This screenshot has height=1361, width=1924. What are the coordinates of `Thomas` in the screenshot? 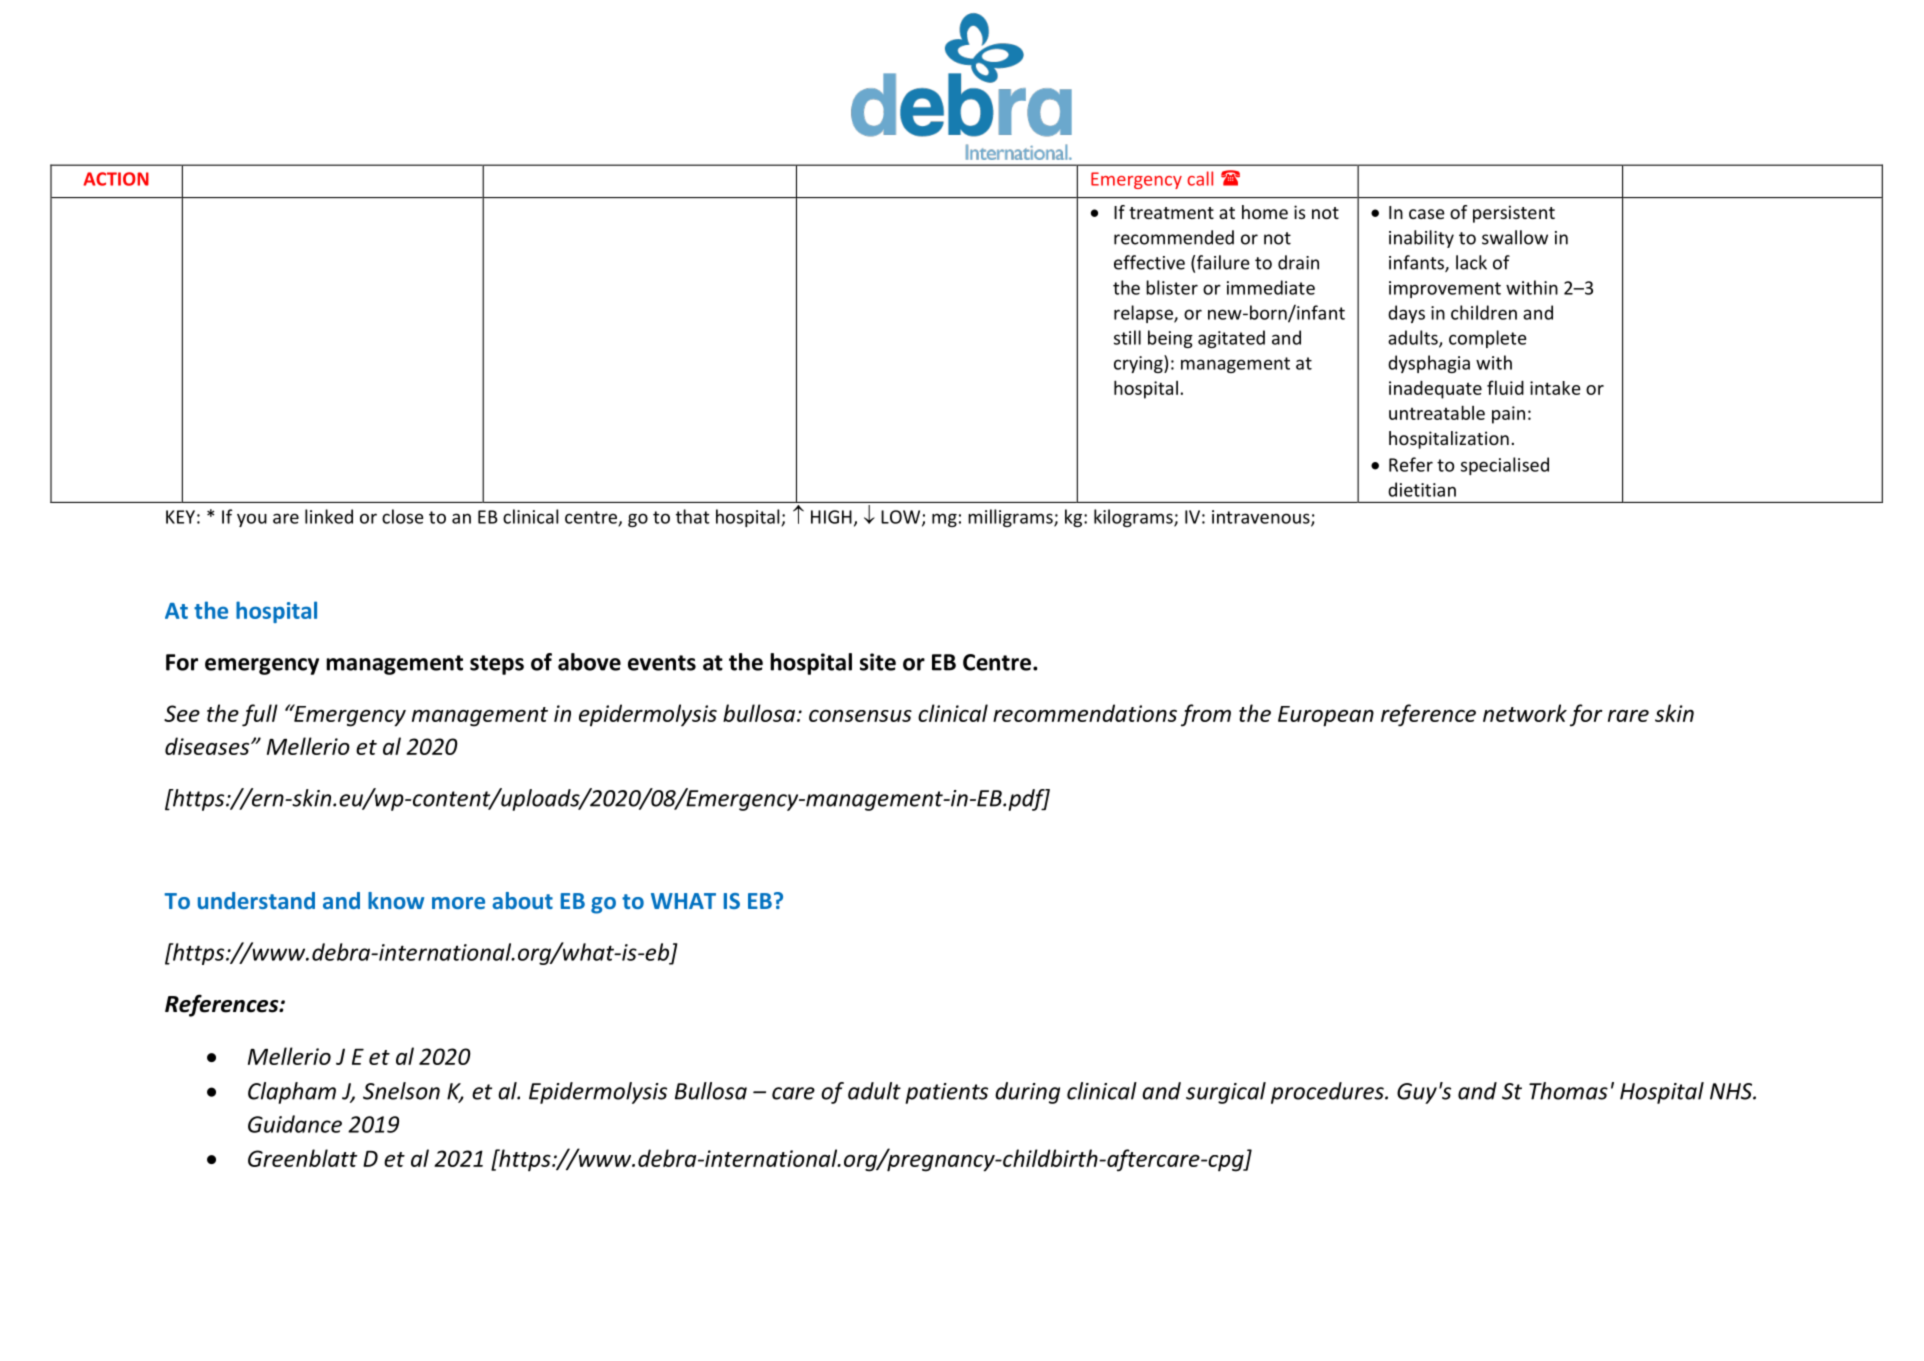 It's located at (1568, 1091).
